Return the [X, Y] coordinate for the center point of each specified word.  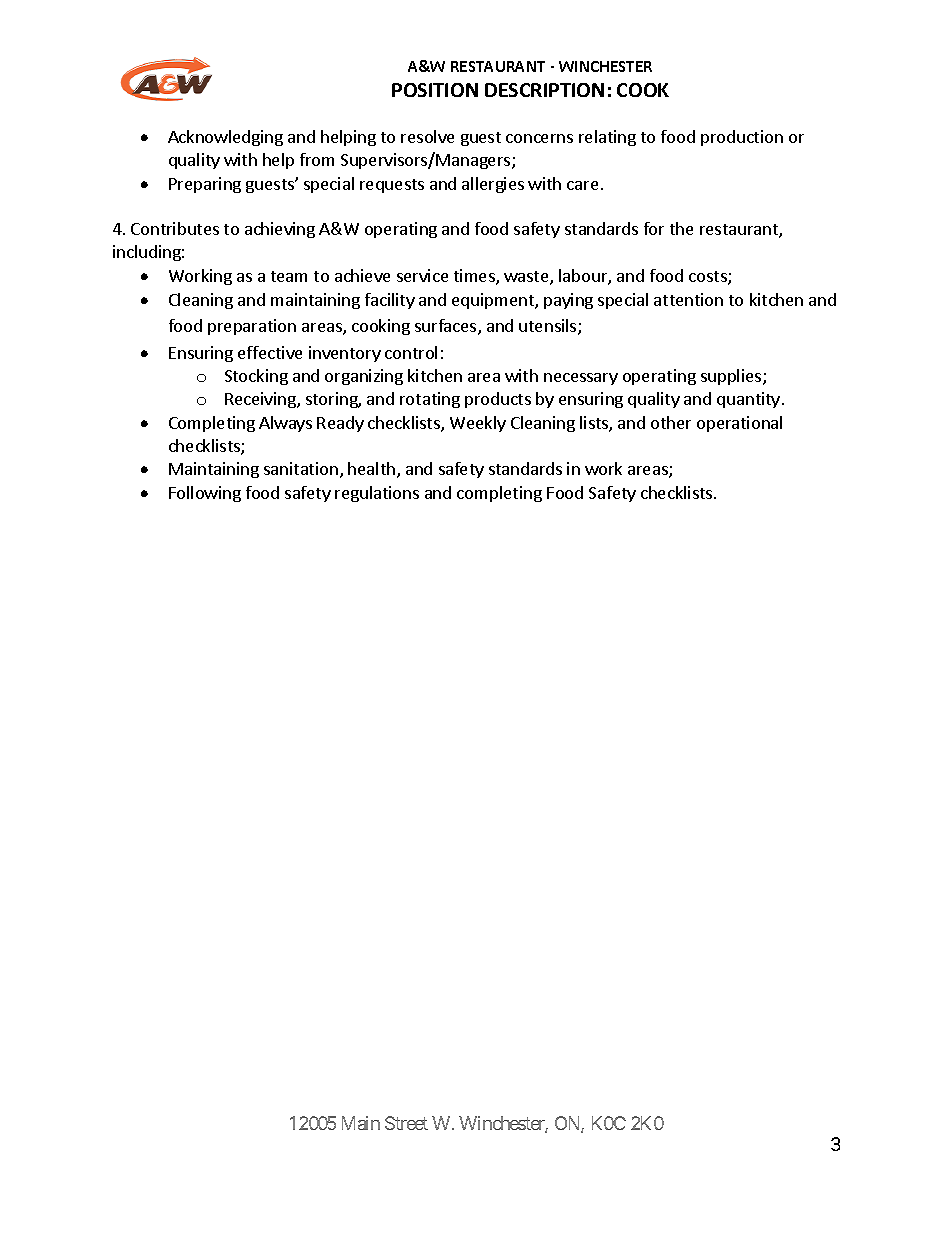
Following [205, 494]
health [373, 470]
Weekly [478, 424]
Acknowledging [225, 138]
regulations [377, 494]
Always [285, 424]
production [742, 138]
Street [406, 1123]
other [671, 422]
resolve [427, 136]
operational [739, 424]
